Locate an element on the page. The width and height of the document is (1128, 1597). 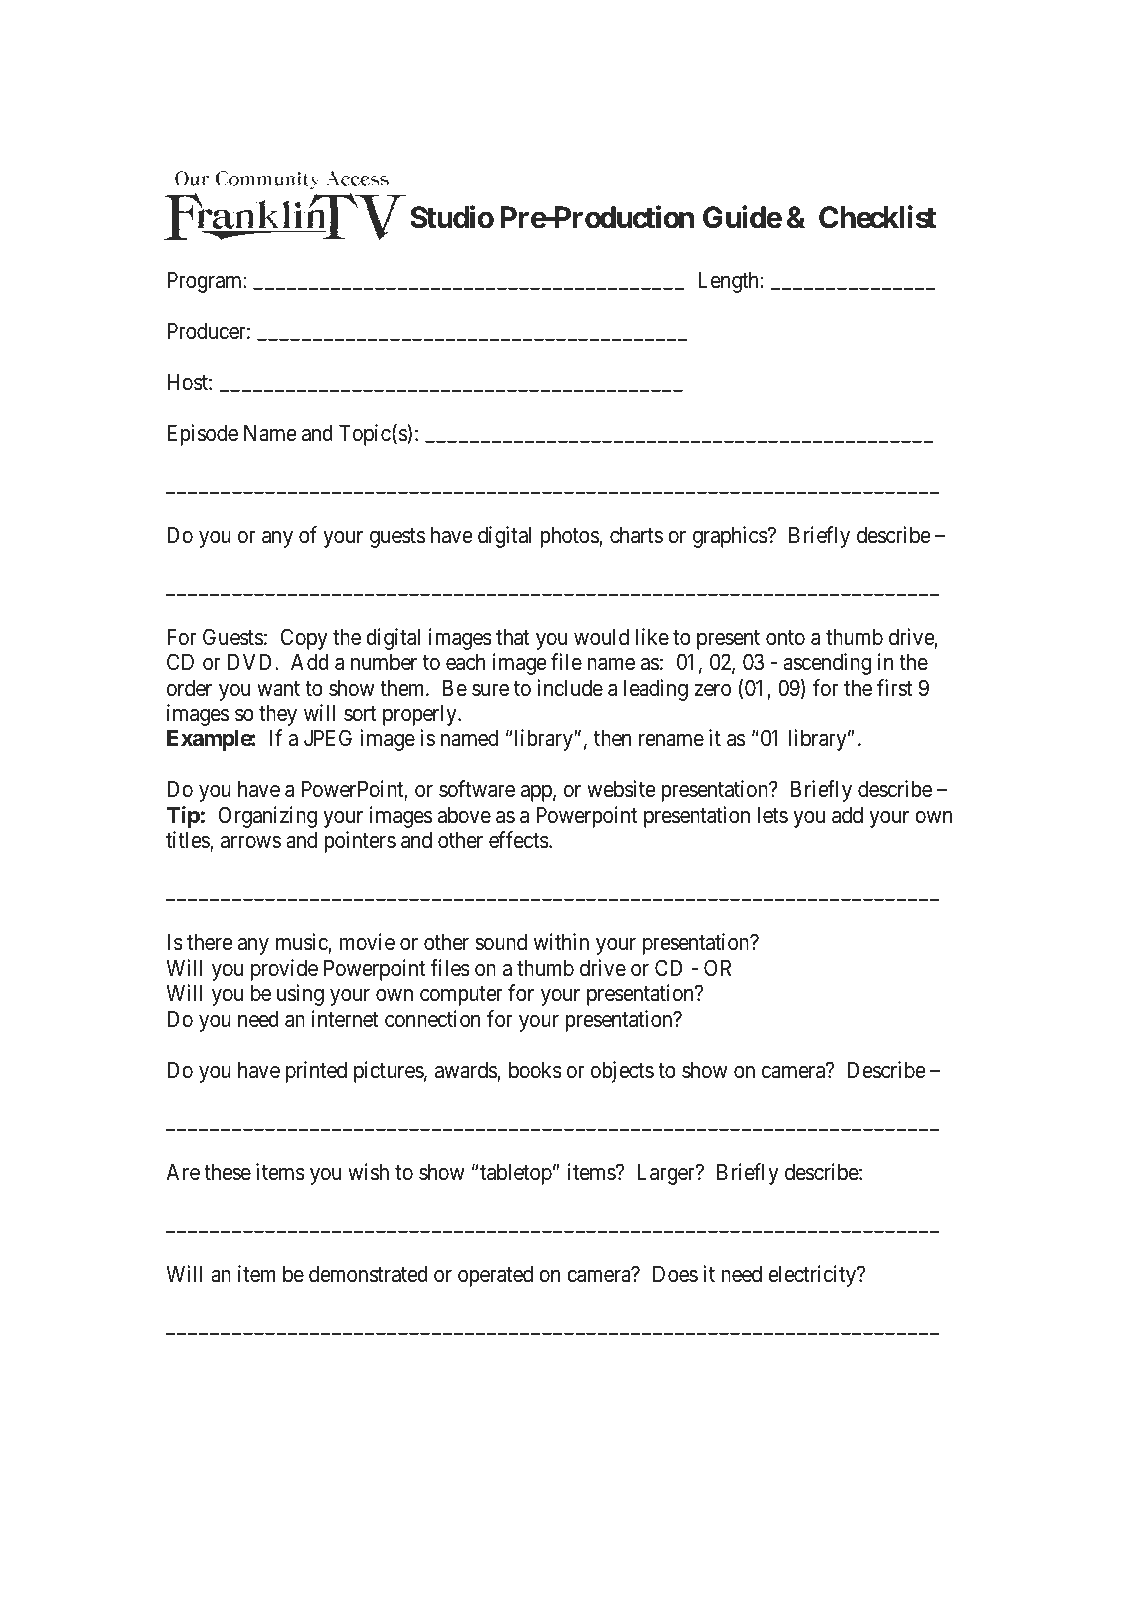
then is located at coordinates (612, 738).
